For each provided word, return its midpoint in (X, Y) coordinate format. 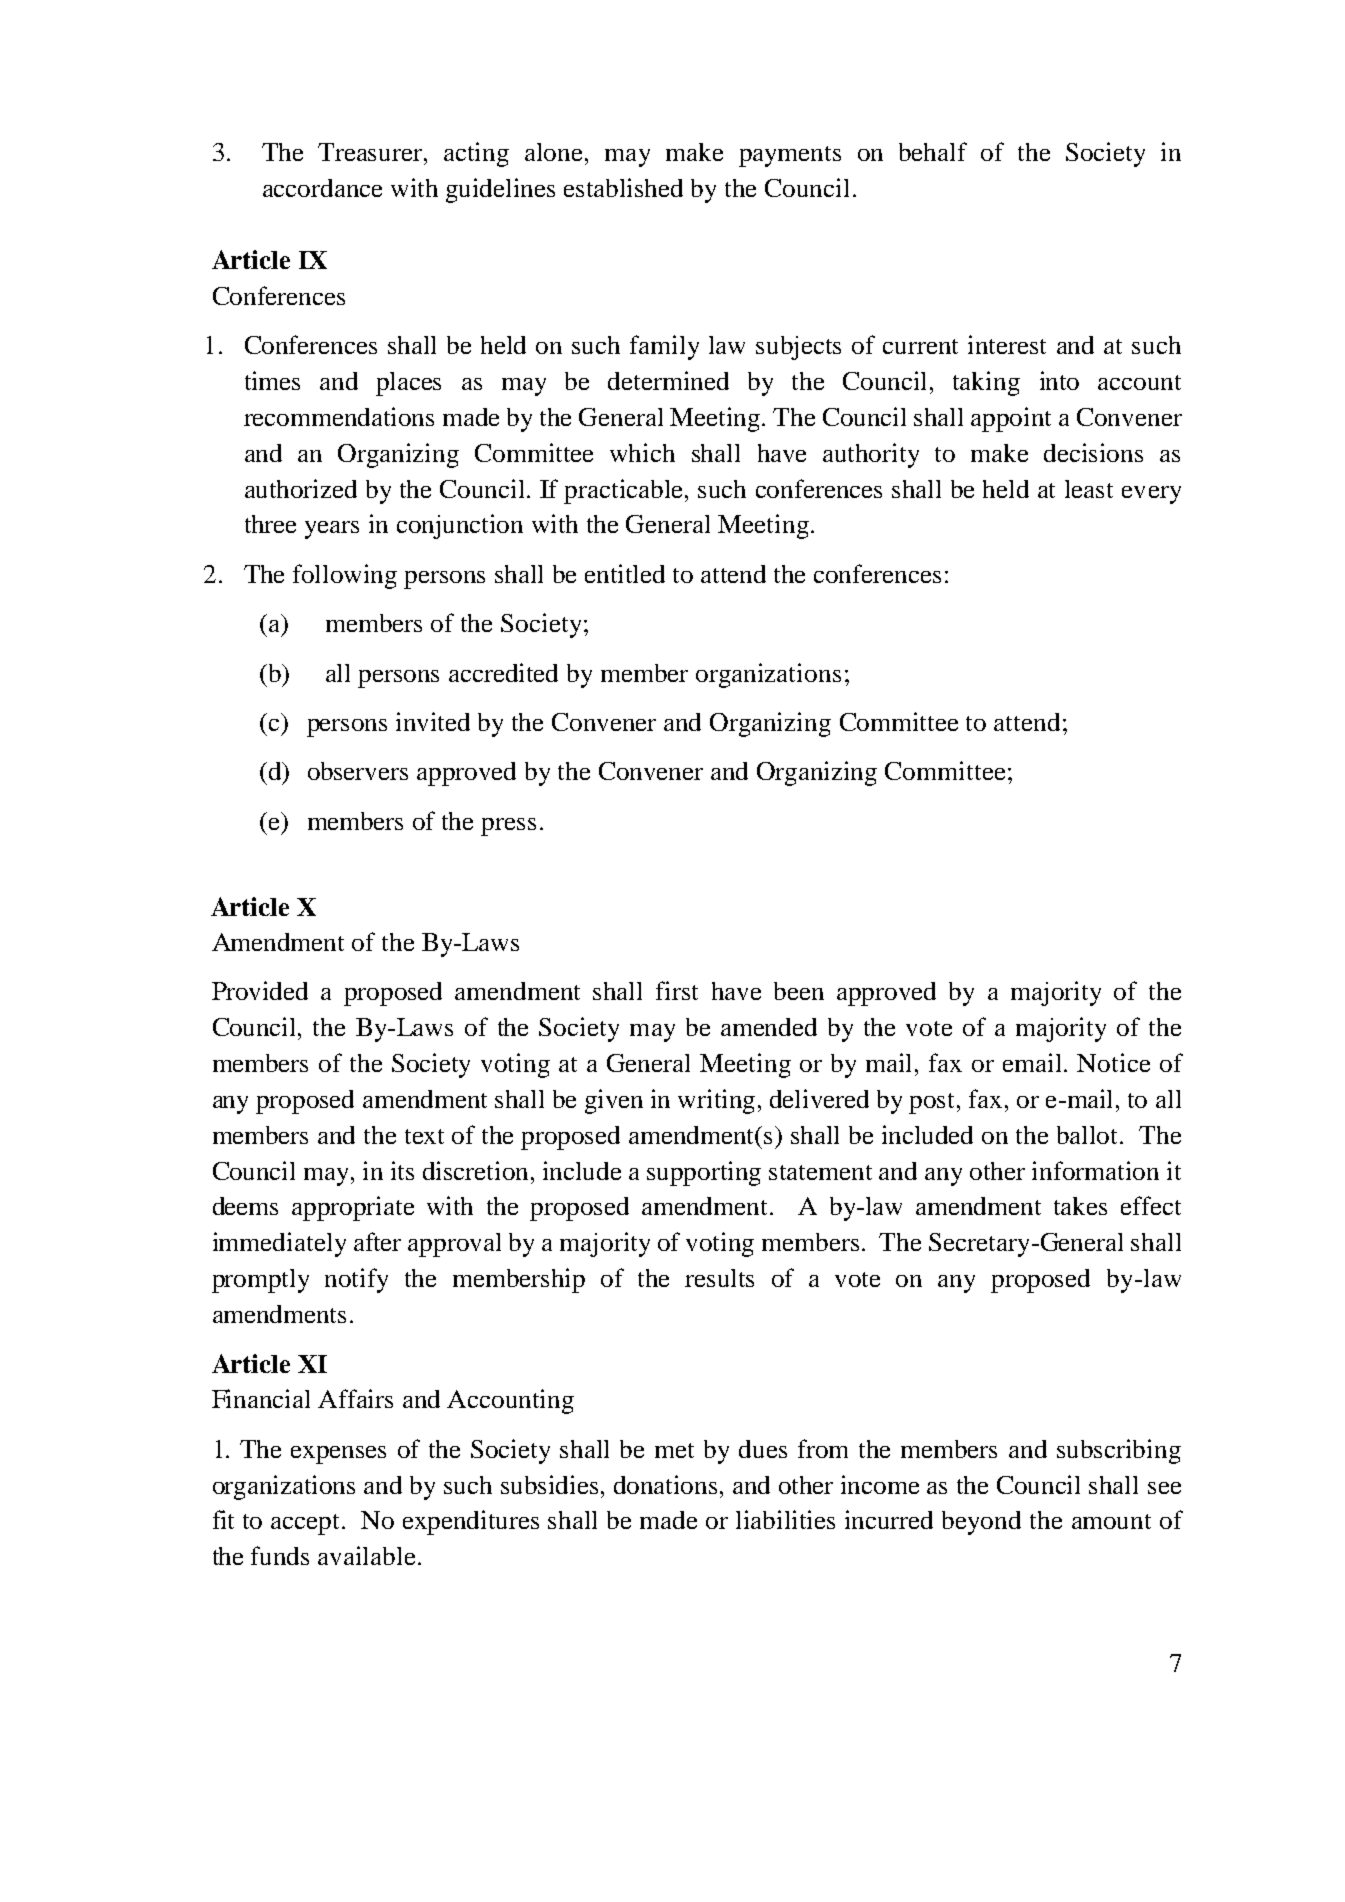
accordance (322, 188)
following (345, 576)
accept (307, 1524)
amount (1111, 1521)
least (1089, 489)
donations (665, 1484)
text (424, 1136)
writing (716, 1101)
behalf (933, 151)
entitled (625, 573)
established (623, 187)
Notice (1113, 1062)
